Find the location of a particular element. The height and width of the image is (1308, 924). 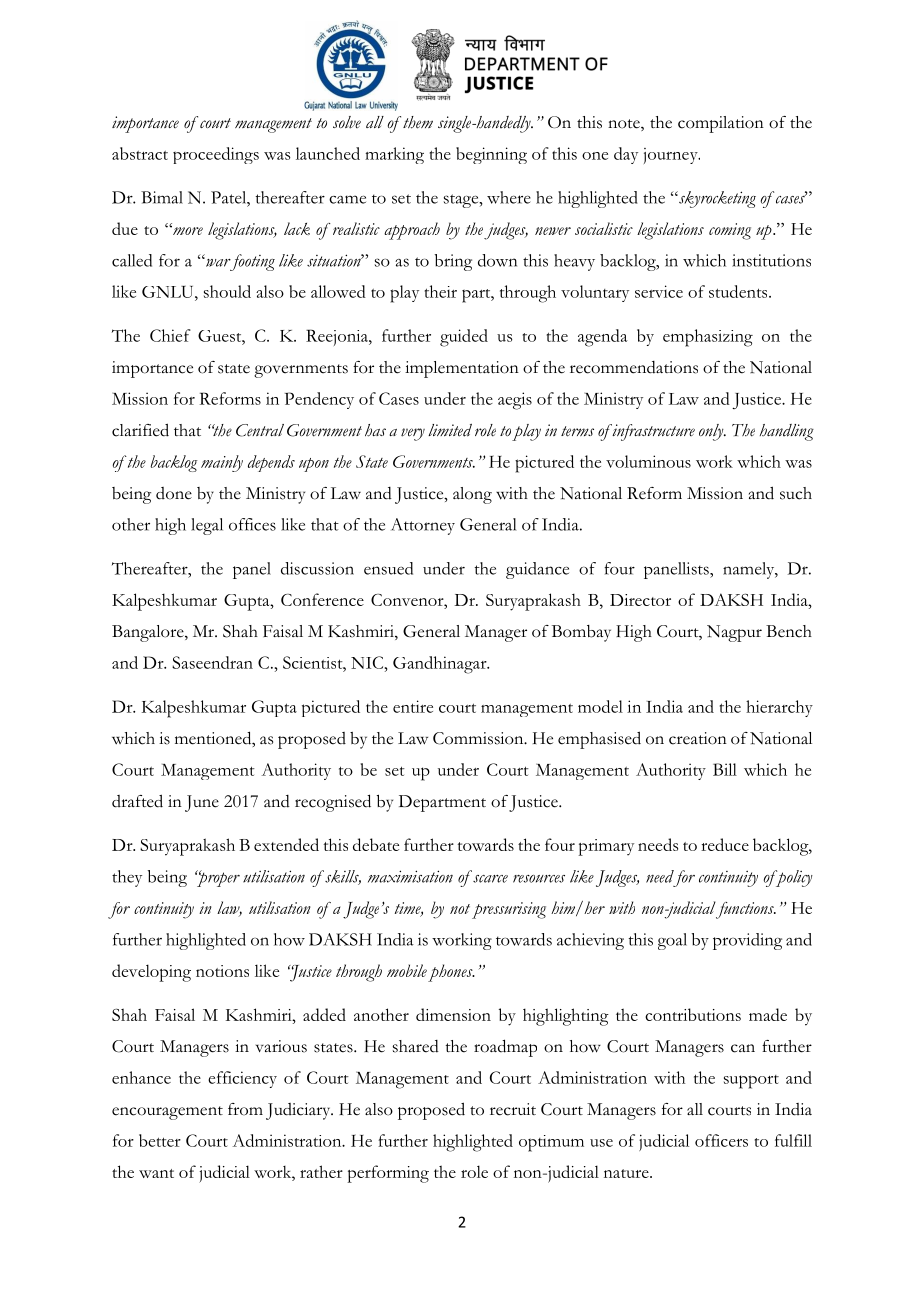

along is located at coordinates (472, 495).
